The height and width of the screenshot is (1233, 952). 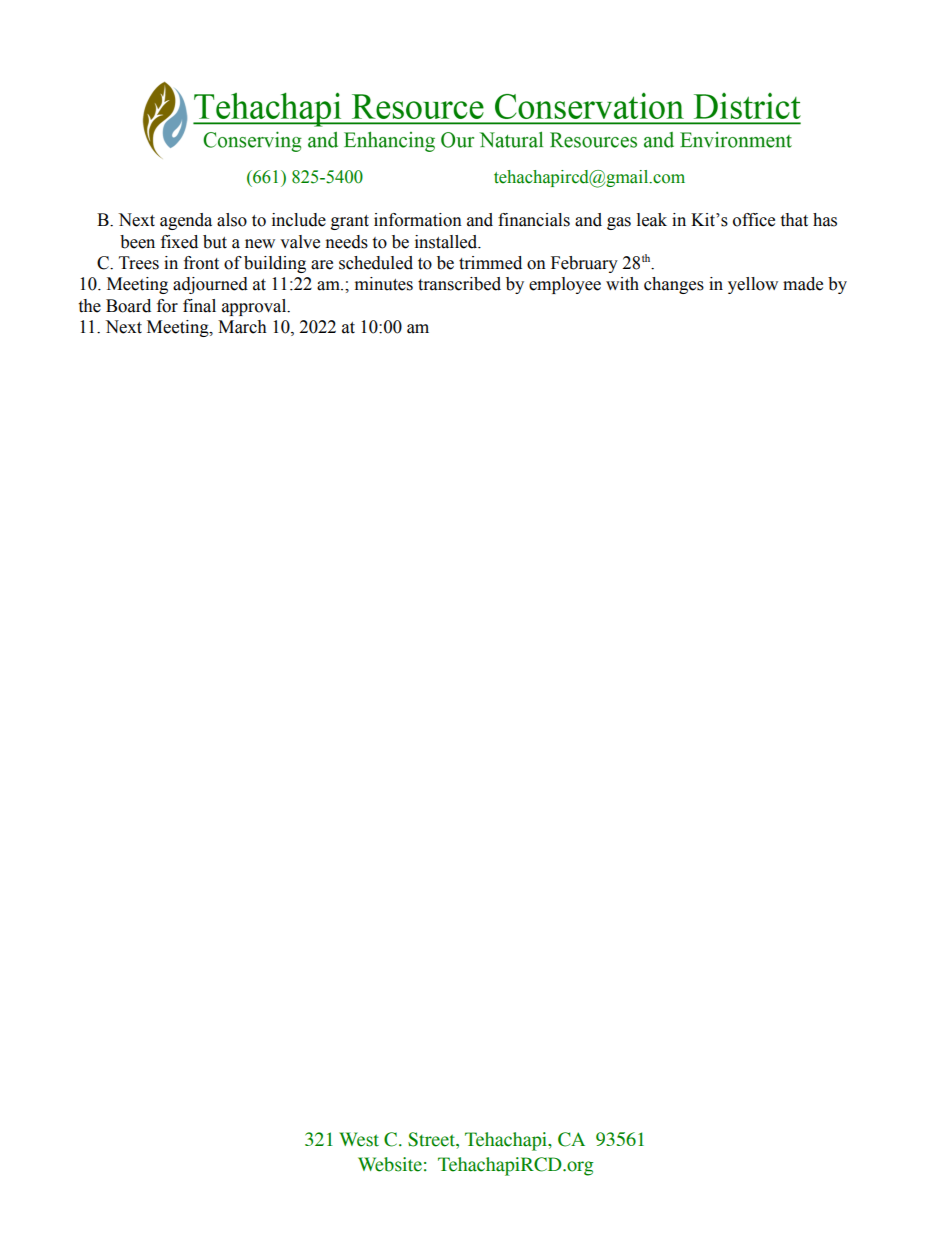 What do you see at coordinates (753, 285) in the screenshot?
I see `yellow` at bounding box center [753, 285].
